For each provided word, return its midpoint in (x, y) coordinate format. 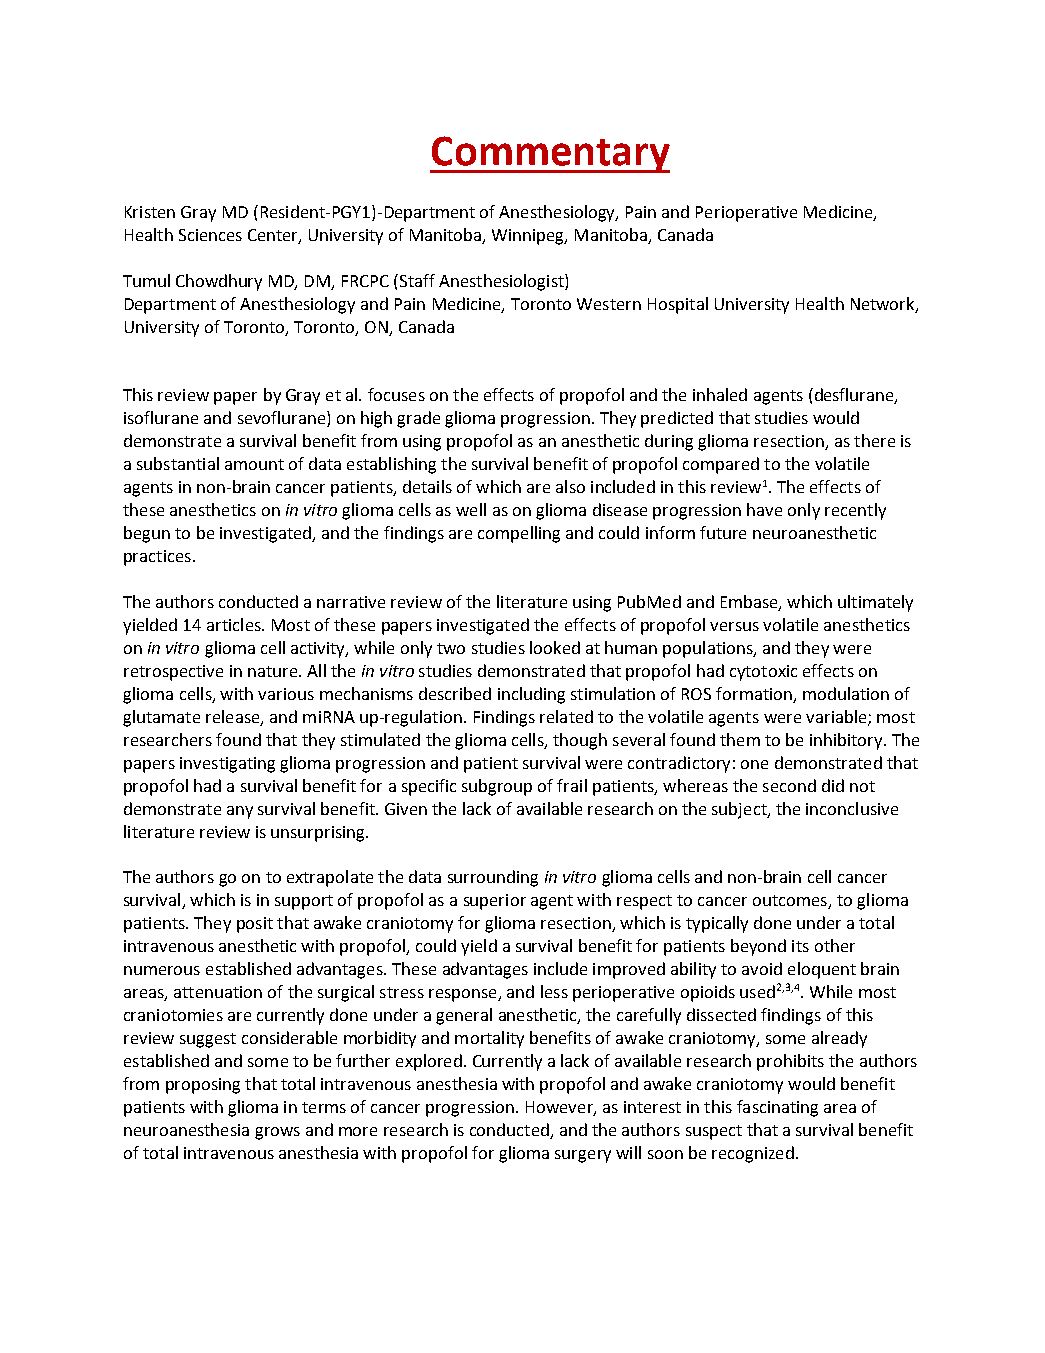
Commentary (550, 154)
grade (418, 419)
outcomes (791, 902)
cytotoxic (763, 673)
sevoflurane (283, 419)
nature (274, 671)
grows (277, 1133)
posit (255, 925)
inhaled (720, 394)
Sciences (210, 235)
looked (555, 647)
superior (495, 902)
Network (884, 304)
